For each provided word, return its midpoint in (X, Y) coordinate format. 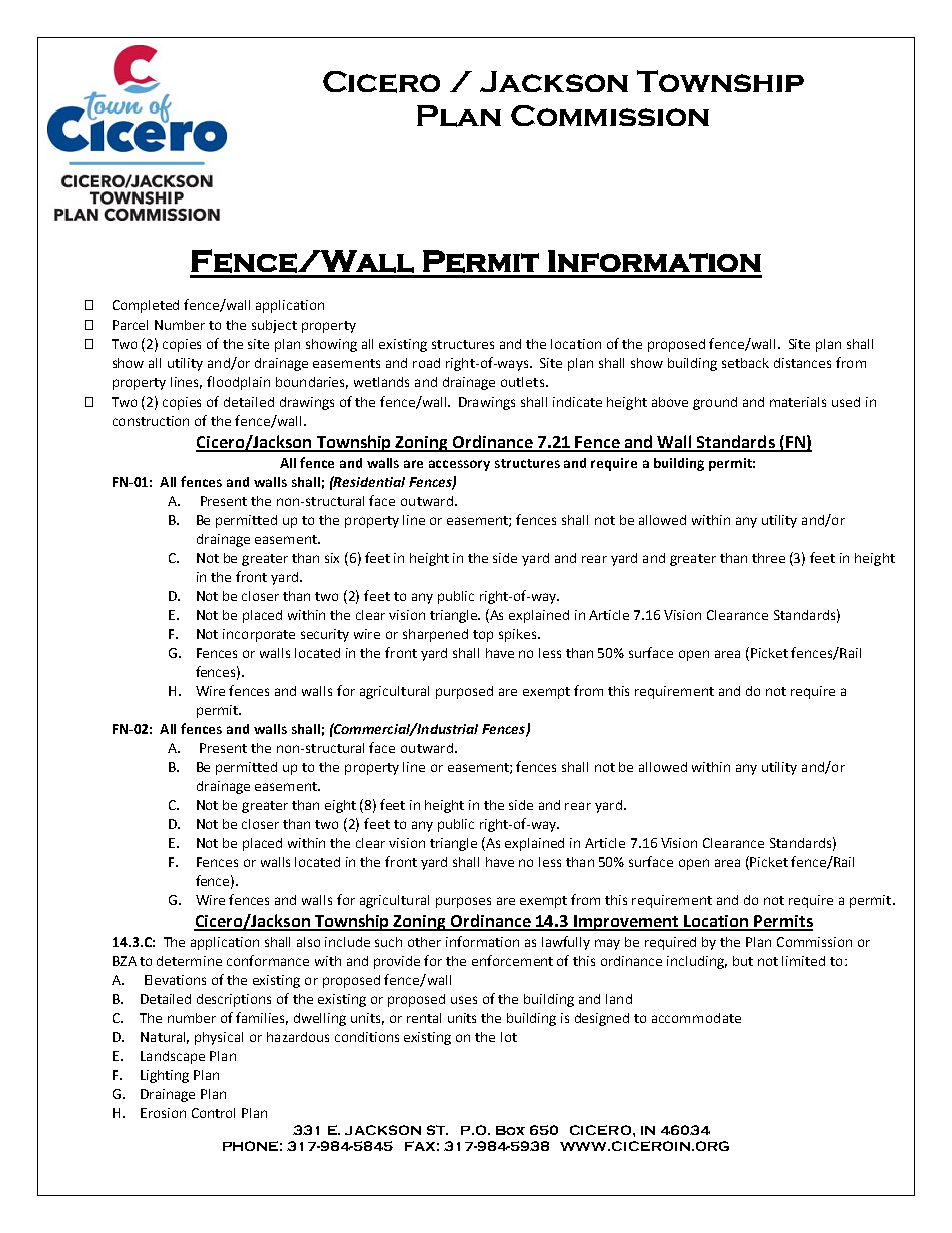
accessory (459, 465)
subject (274, 326)
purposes (463, 902)
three (768, 558)
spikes (519, 635)
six (332, 558)
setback (745, 363)
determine (189, 961)
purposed (464, 692)
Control (213, 1113)
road (426, 363)
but (743, 961)
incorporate (259, 635)
